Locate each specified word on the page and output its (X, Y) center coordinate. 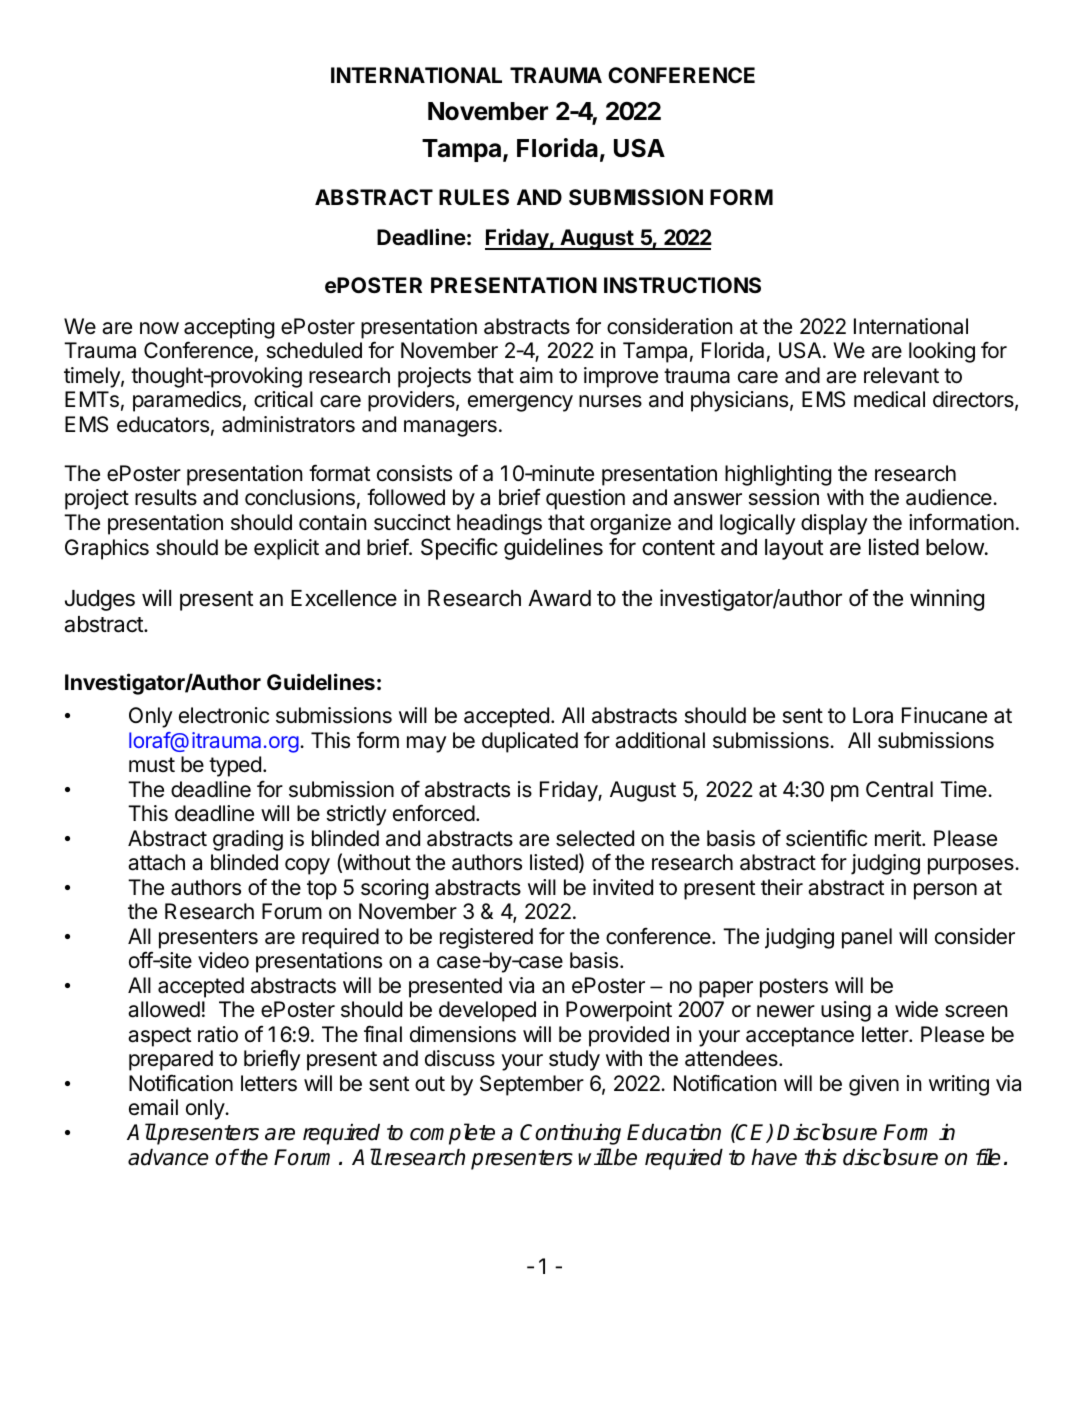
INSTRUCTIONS (682, 285)
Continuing (570, 1134)
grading (248, 840)
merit (899, 838)
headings (499, 524)
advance (168, 1157)
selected (595, 838)
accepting (229, 328)
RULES (474, 197)
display (834, 524)
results (166, 497)
